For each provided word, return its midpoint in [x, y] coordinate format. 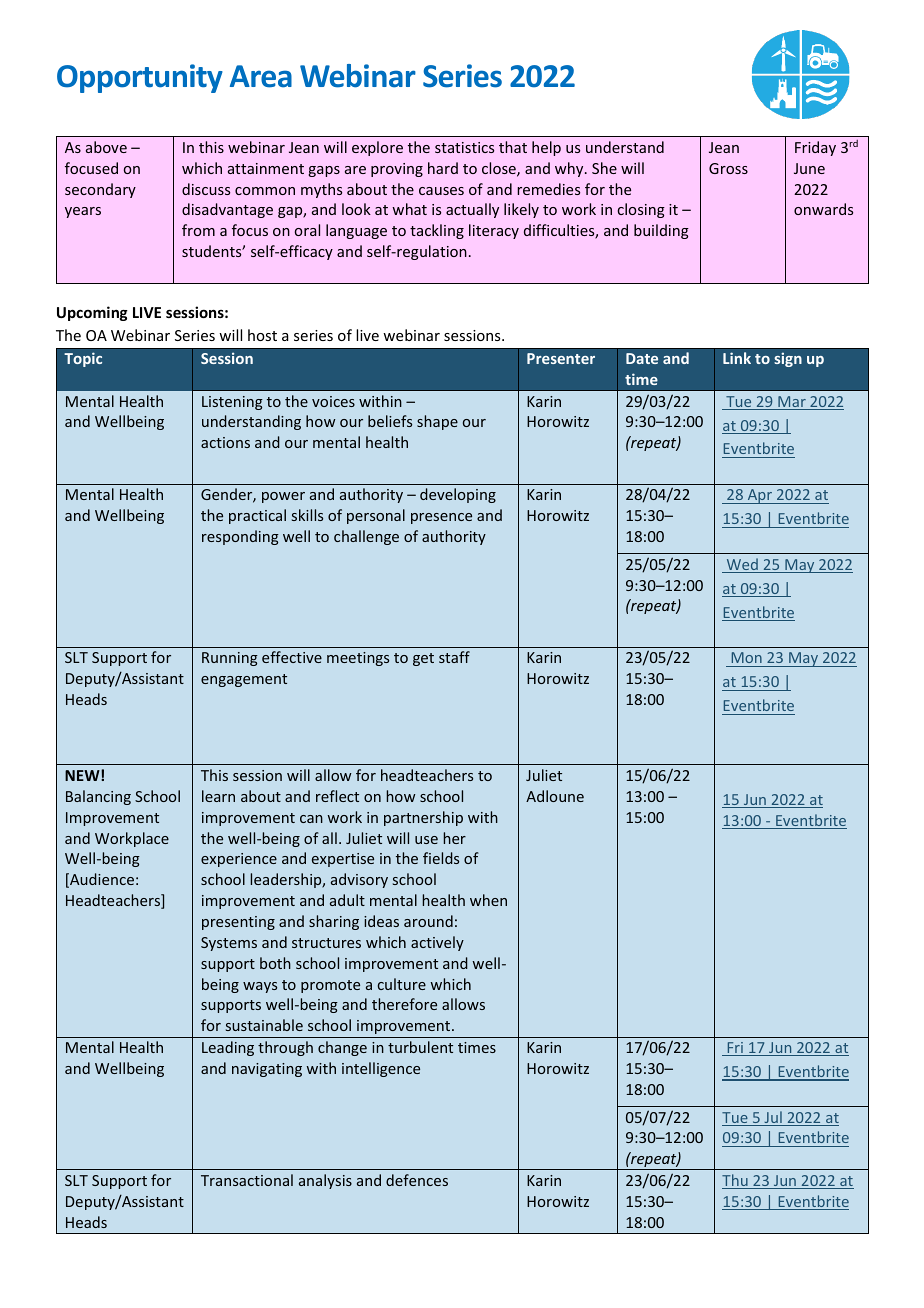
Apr [760, 496]
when [488, 900]
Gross [728, 168]
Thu [736, 1181]
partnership [423, 818]
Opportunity [140, 78]
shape [437, 422]
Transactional [247, 1180]
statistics [464, 147]
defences [417, 1180]
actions [225, 442]
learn [218, 796]
